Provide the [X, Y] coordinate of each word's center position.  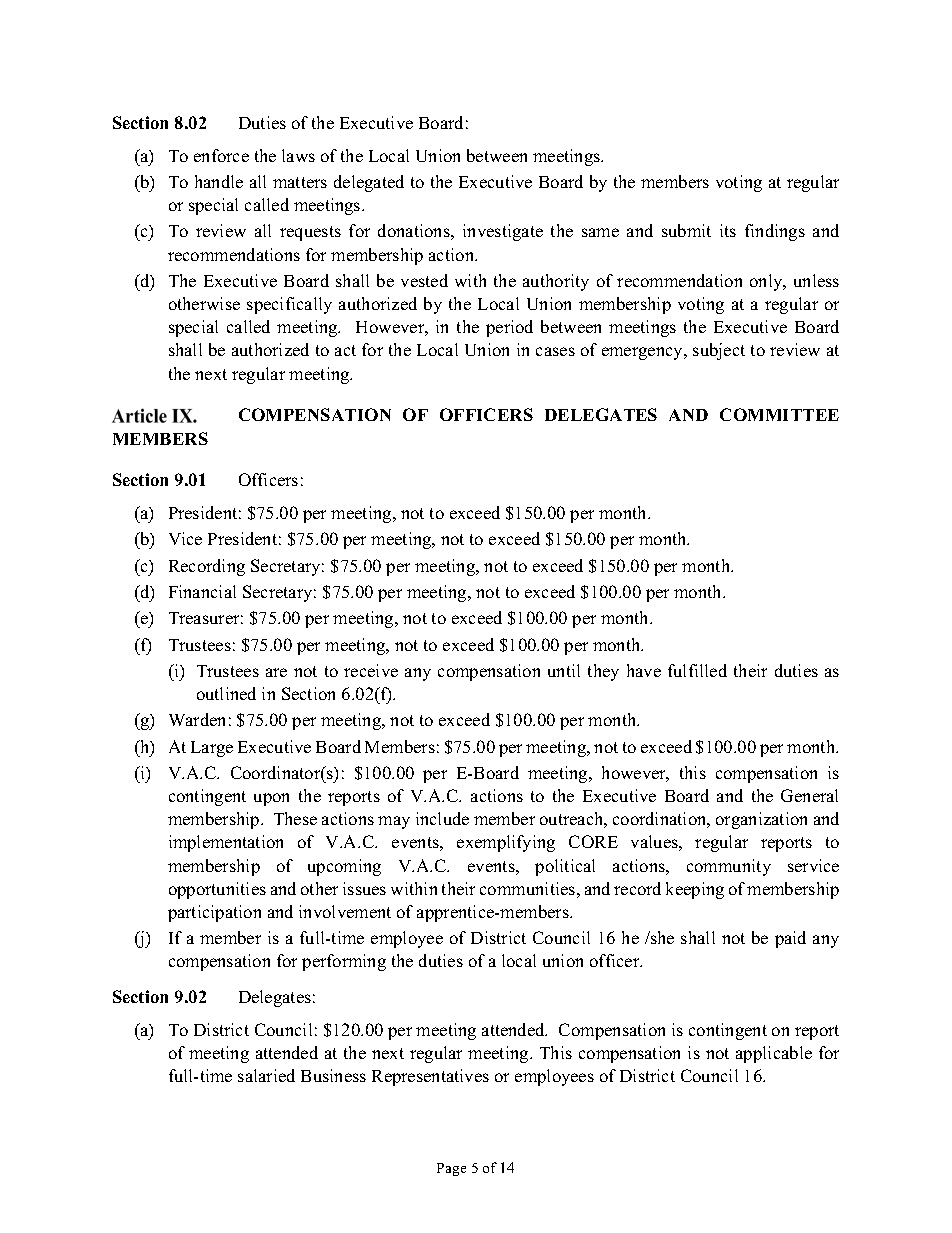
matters [300, 182]
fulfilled [697, 670]
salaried [266, 1075]
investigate [503, 232]
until [564, 670]
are [276, 672]
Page [451, 1169]
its [728, 230]
